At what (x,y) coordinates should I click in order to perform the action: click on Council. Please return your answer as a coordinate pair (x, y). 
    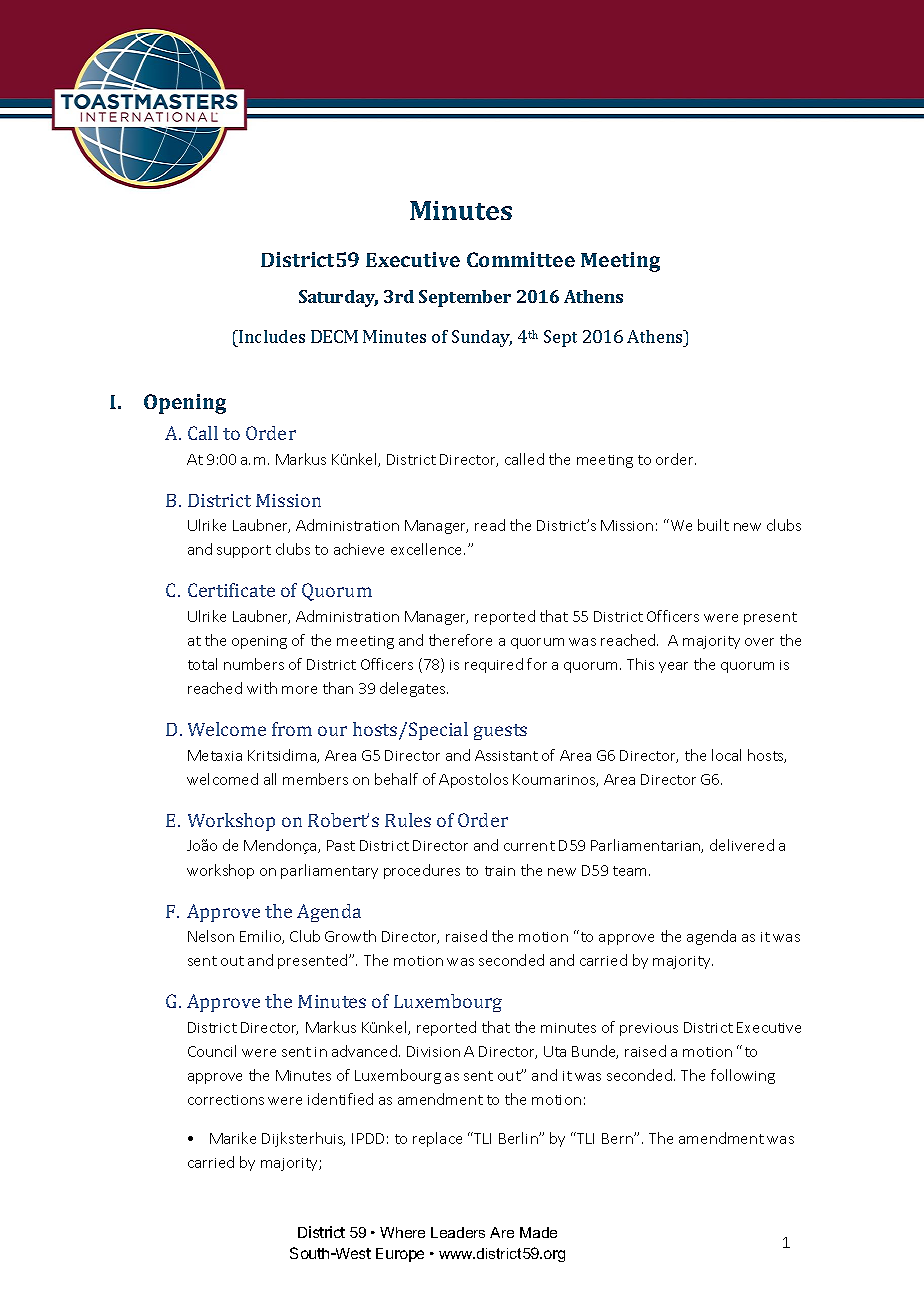
    Looking at the image, I should click on (212, 1051).
